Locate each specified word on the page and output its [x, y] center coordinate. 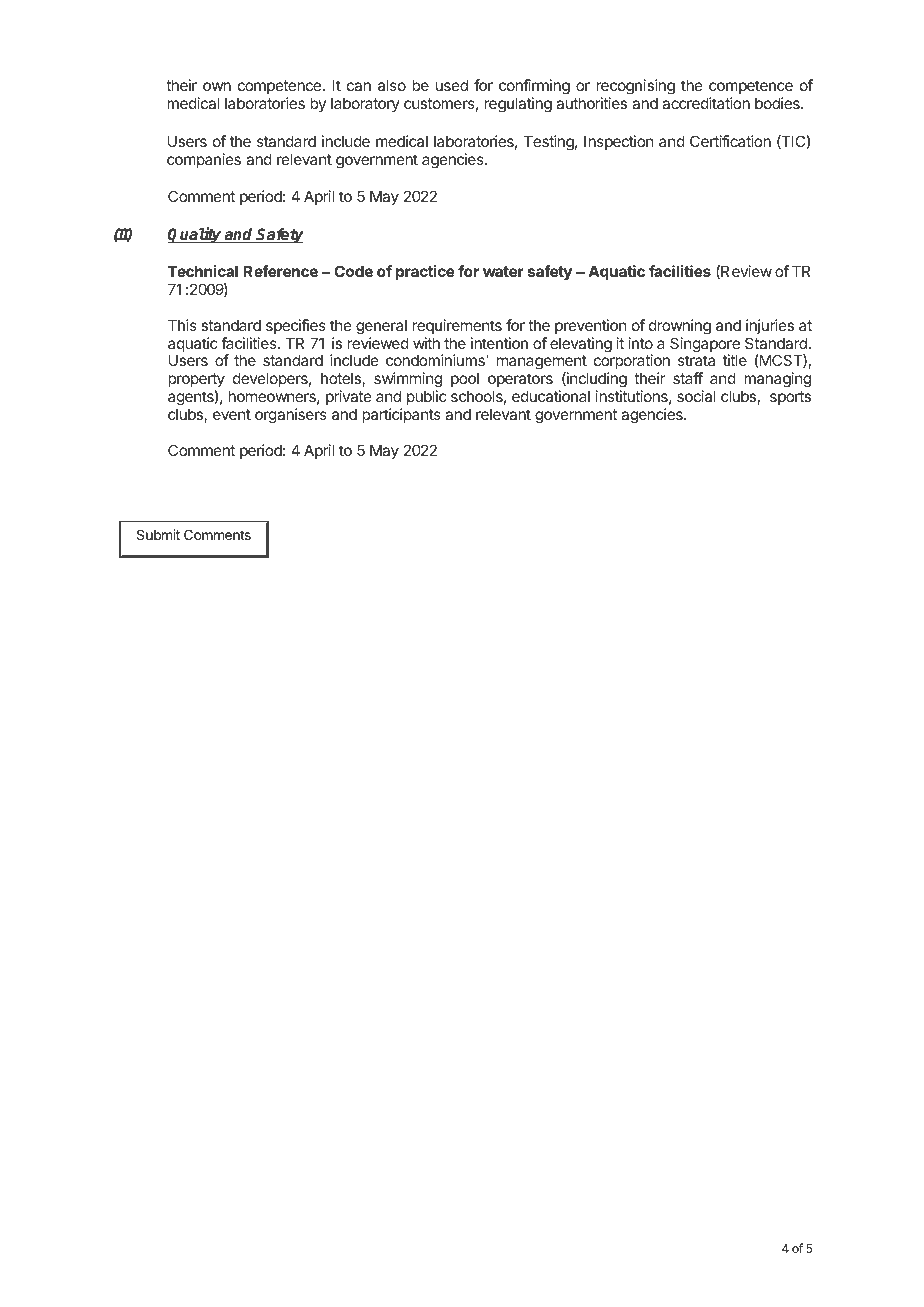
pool [465, 379]
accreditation [706, 103]
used [452, 85]
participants [401, 415]
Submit [158, 534]
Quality [196, 235]
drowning [680, 327]
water [503, 271]
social [696, 396]
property [196, 380]
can [359, 86]
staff [688, 378]
